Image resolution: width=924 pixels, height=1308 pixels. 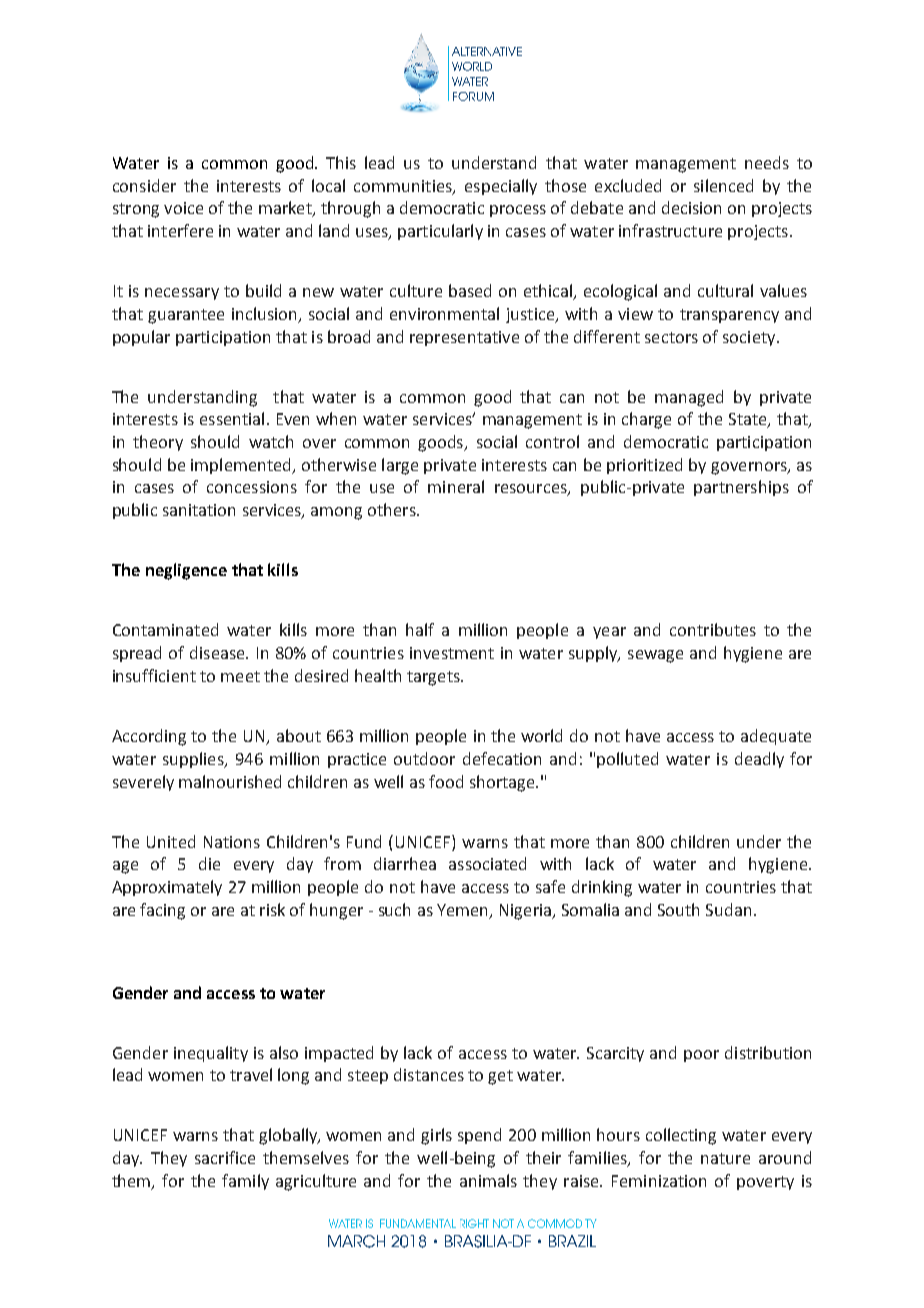 I want to click on mineral, so click(x=456, y=486).
